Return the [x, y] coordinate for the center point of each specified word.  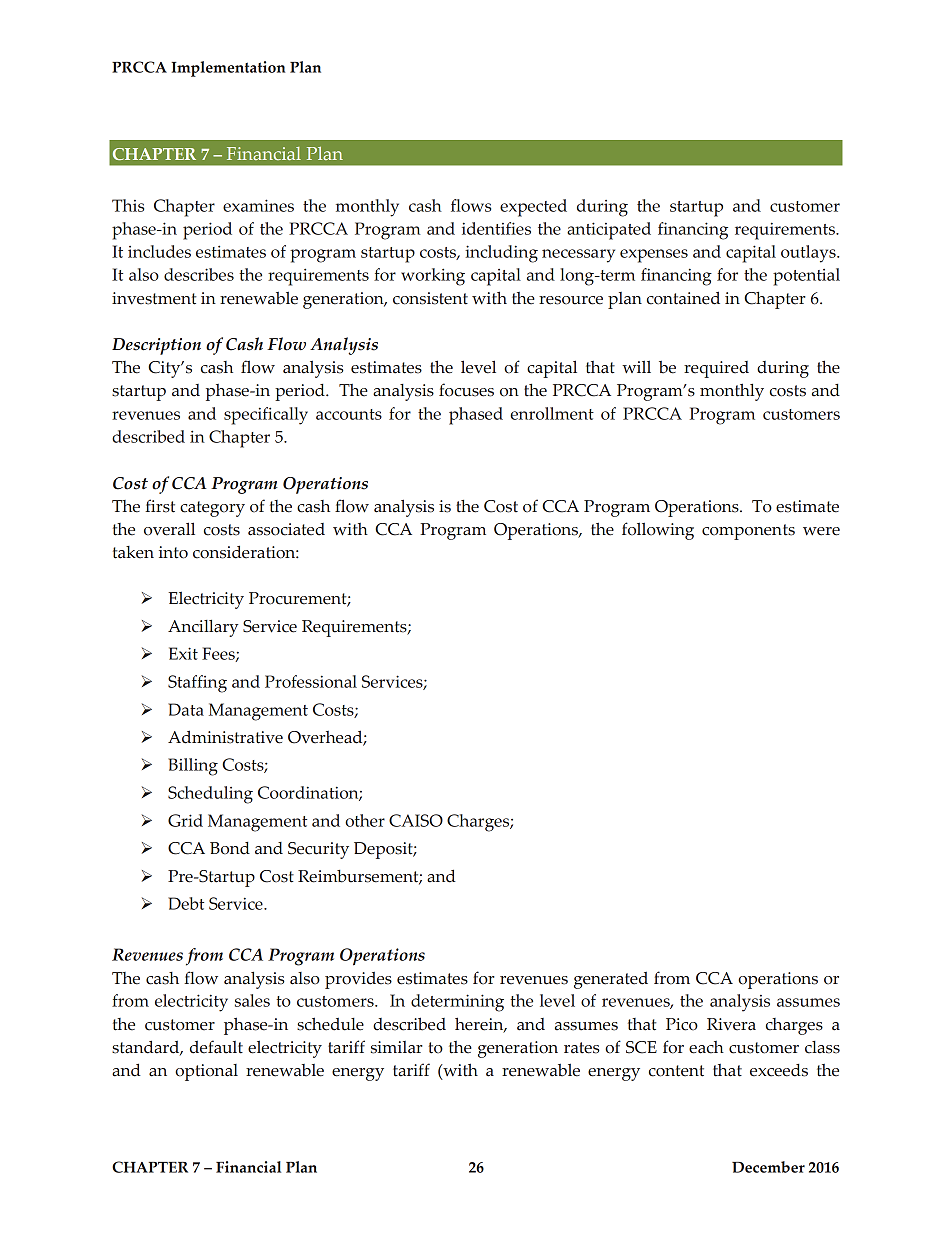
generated [611, 980]
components [748, 532]
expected [533, 208]
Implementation [228, 69]
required [716, 369]
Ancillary [203, 628]
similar [397, 1047]
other [365, 820]
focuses [466, 390]
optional [206, 1072]
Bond [230, 848]
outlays [809, 254]
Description [156, 346]
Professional [311, 681]
